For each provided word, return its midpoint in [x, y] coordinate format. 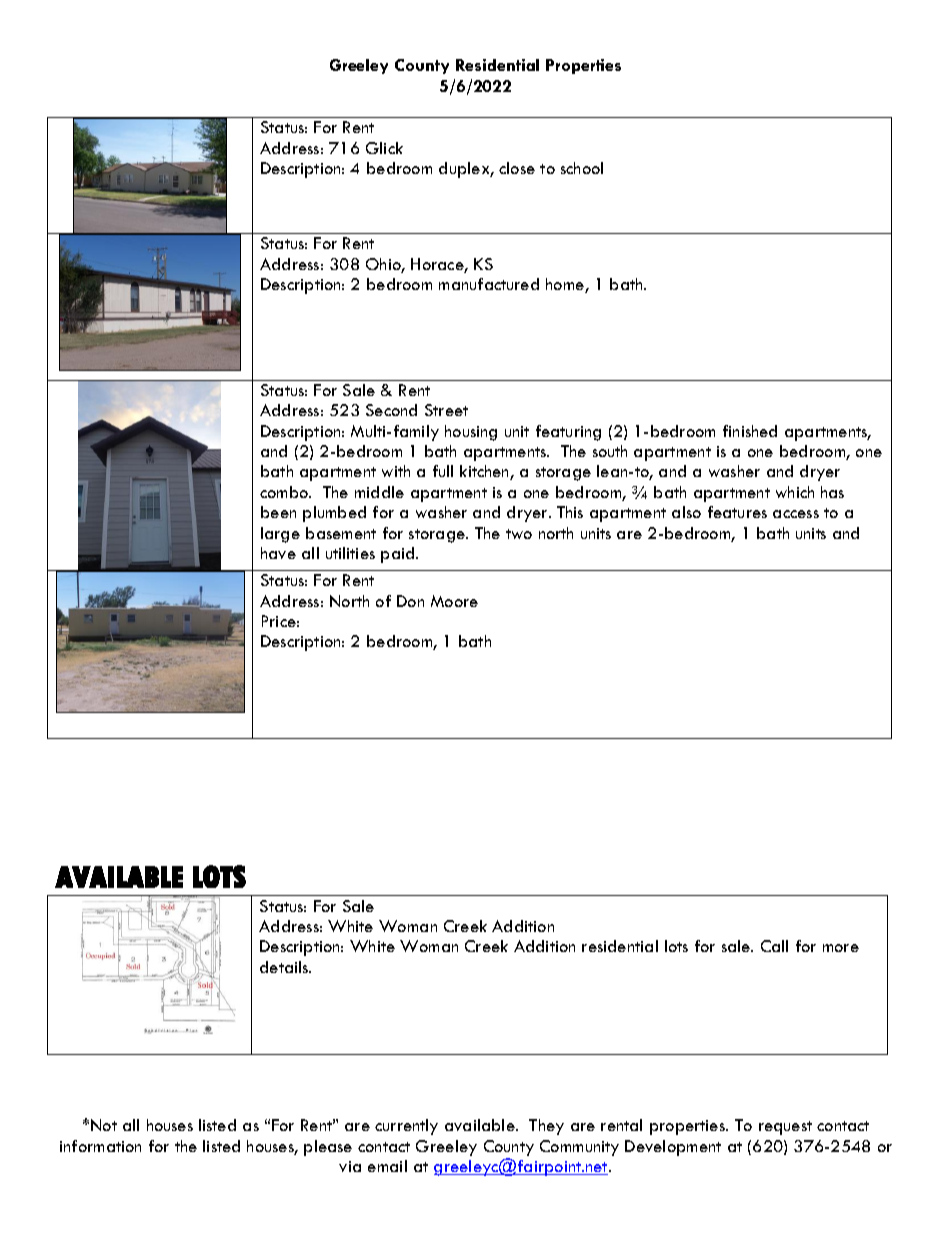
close [517, 168]
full [443, 471]
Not [104, 1125]
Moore [454, 601]
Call [774, 946]
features [737, 512]
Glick [384, 148]
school [582, 168]
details [285, 967]
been [278, 512]
